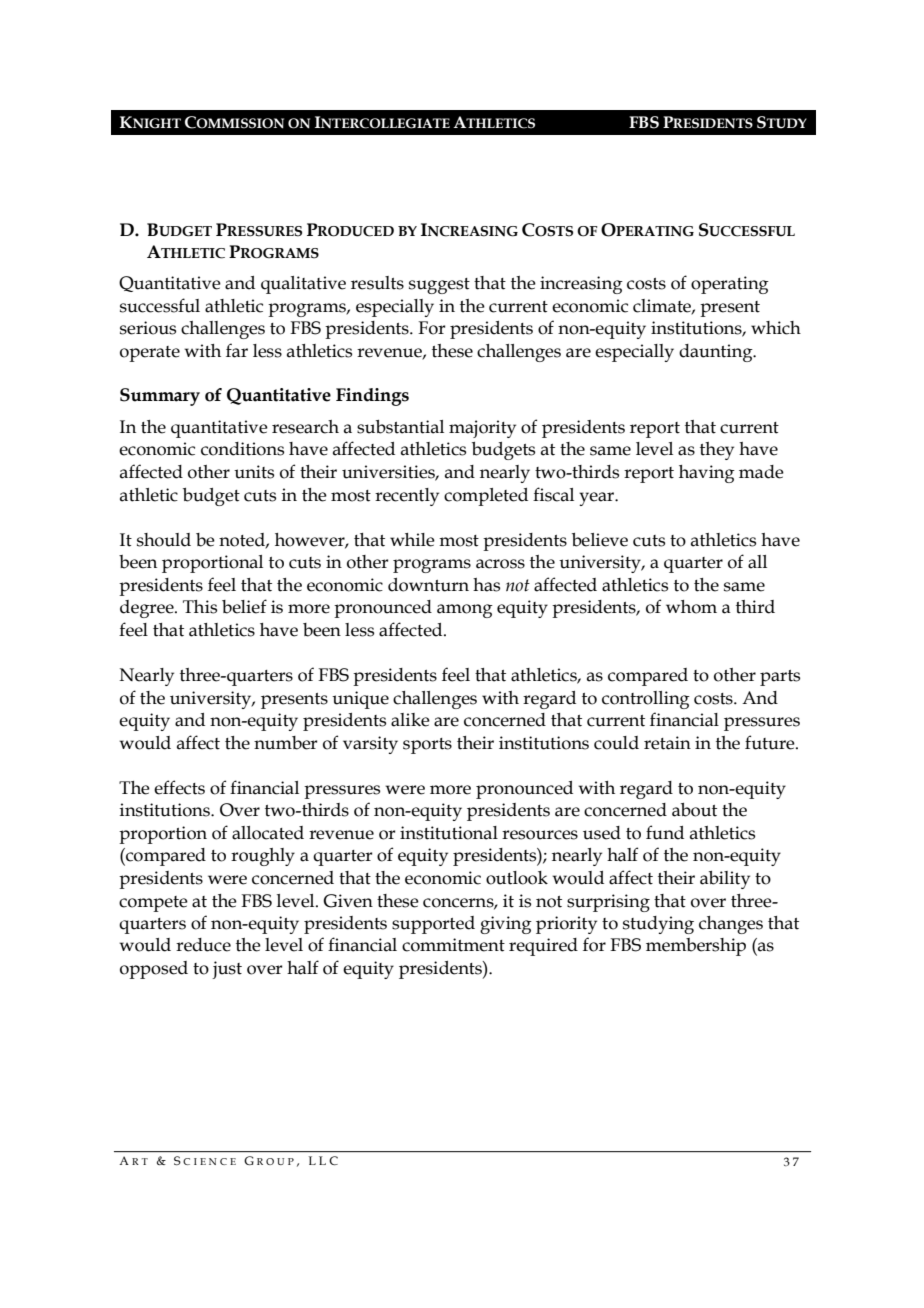  I want to click on number, so click(285, 743).
